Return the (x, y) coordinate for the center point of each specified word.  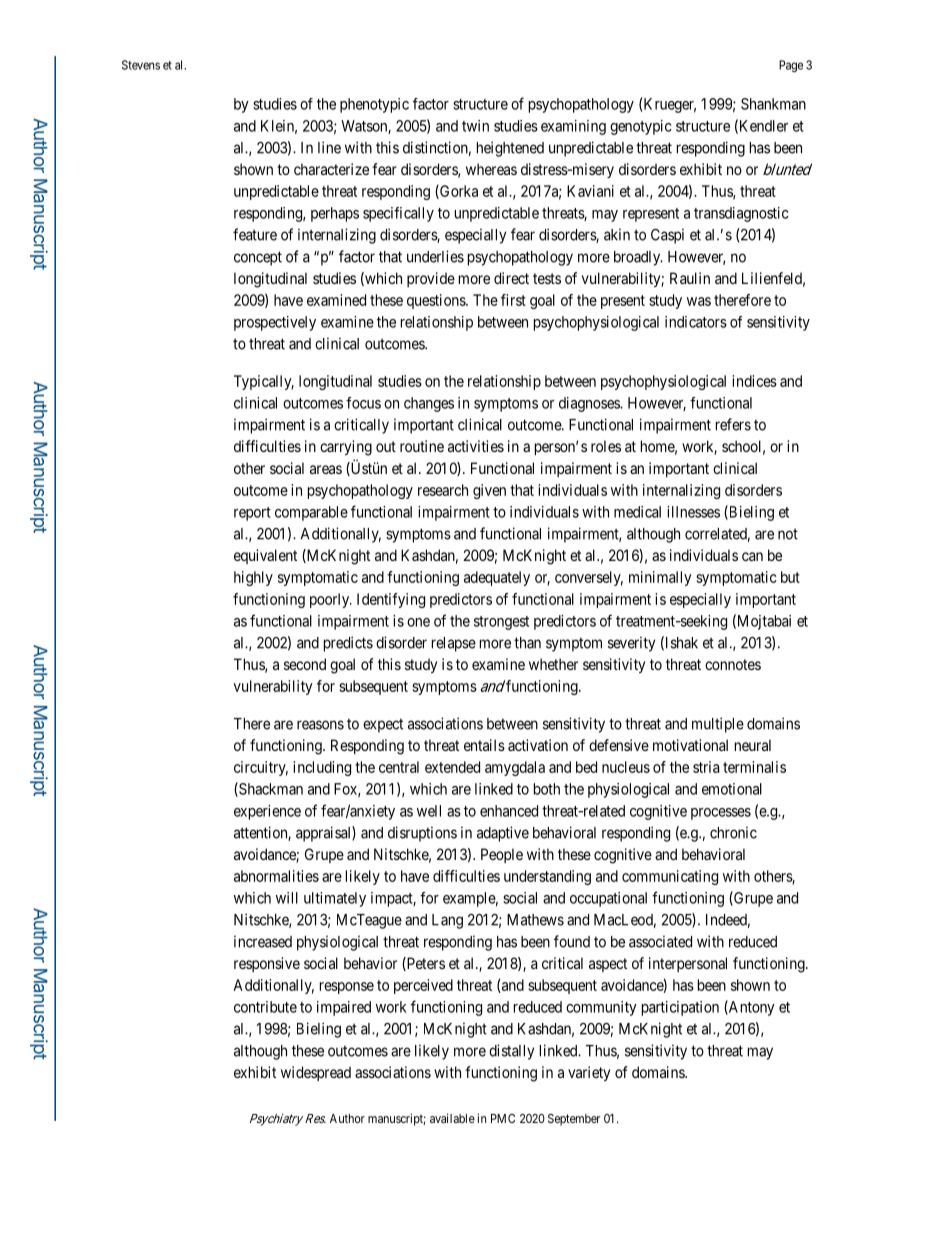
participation (680, 1008)
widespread (316, 1073)
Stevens (141, 65)
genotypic (641, 127)
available (452, 1118)
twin (475, 126)
